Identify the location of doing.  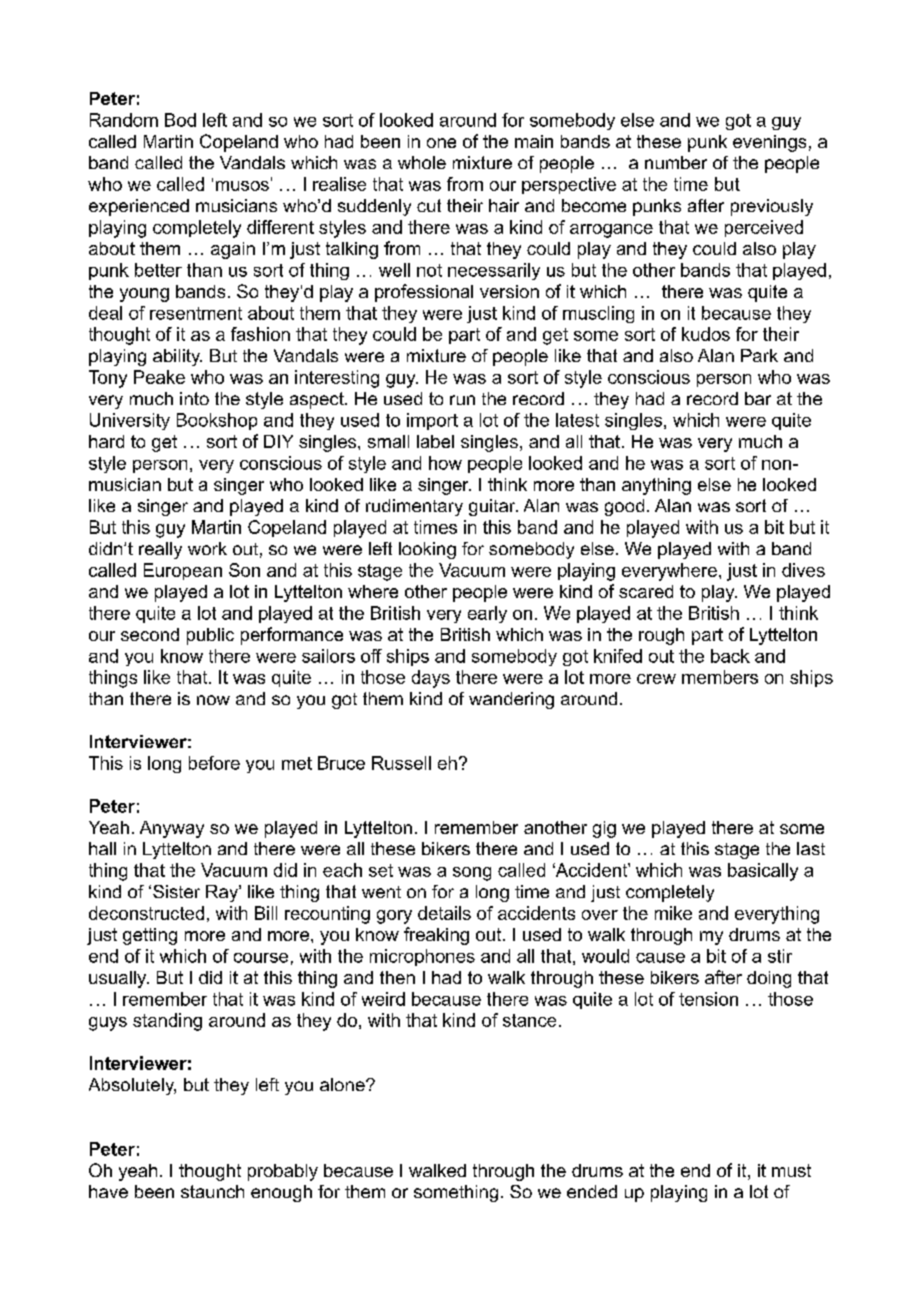
(769, 979).
